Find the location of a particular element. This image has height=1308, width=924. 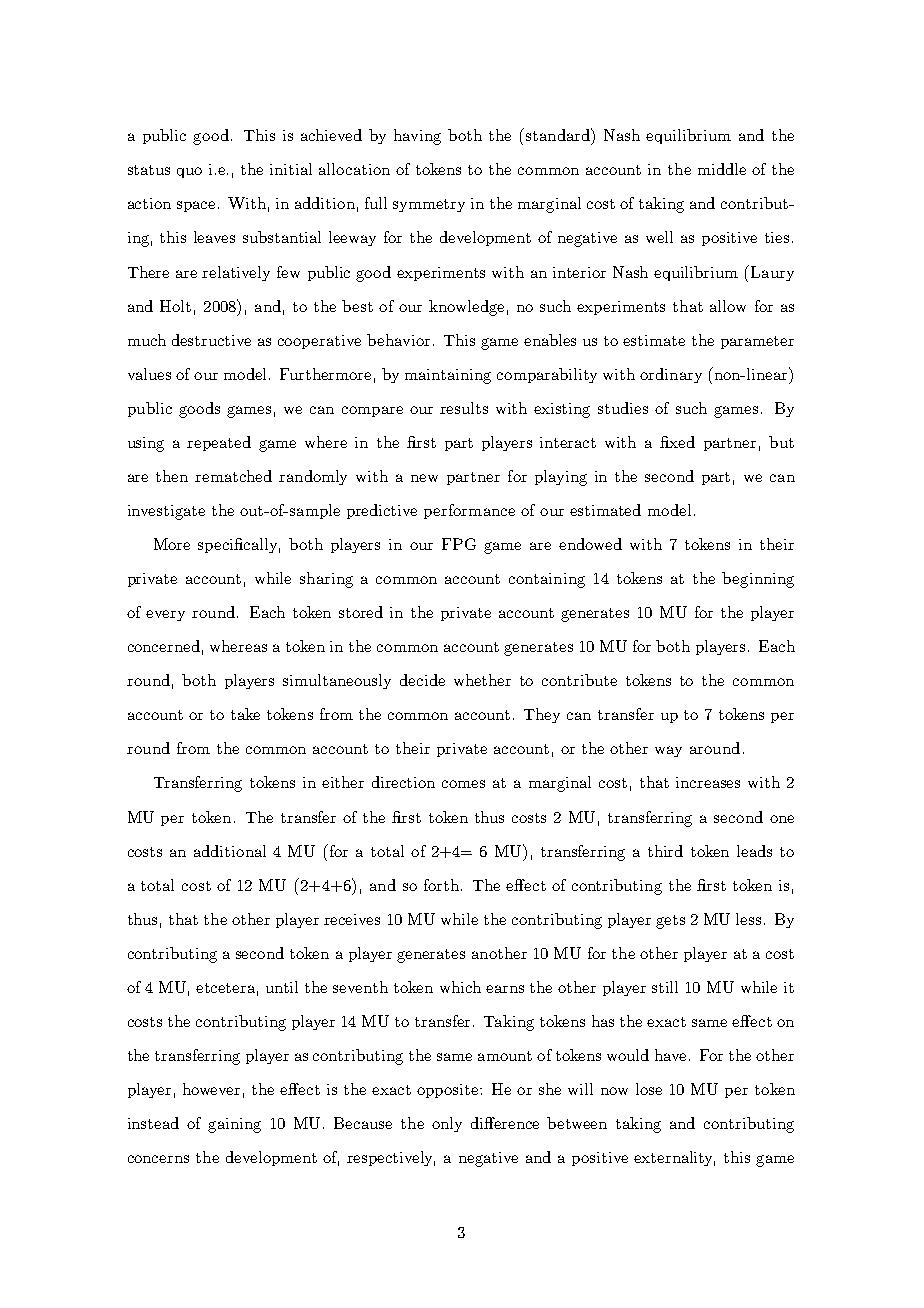

quo is located at coordinates (189, 172).
